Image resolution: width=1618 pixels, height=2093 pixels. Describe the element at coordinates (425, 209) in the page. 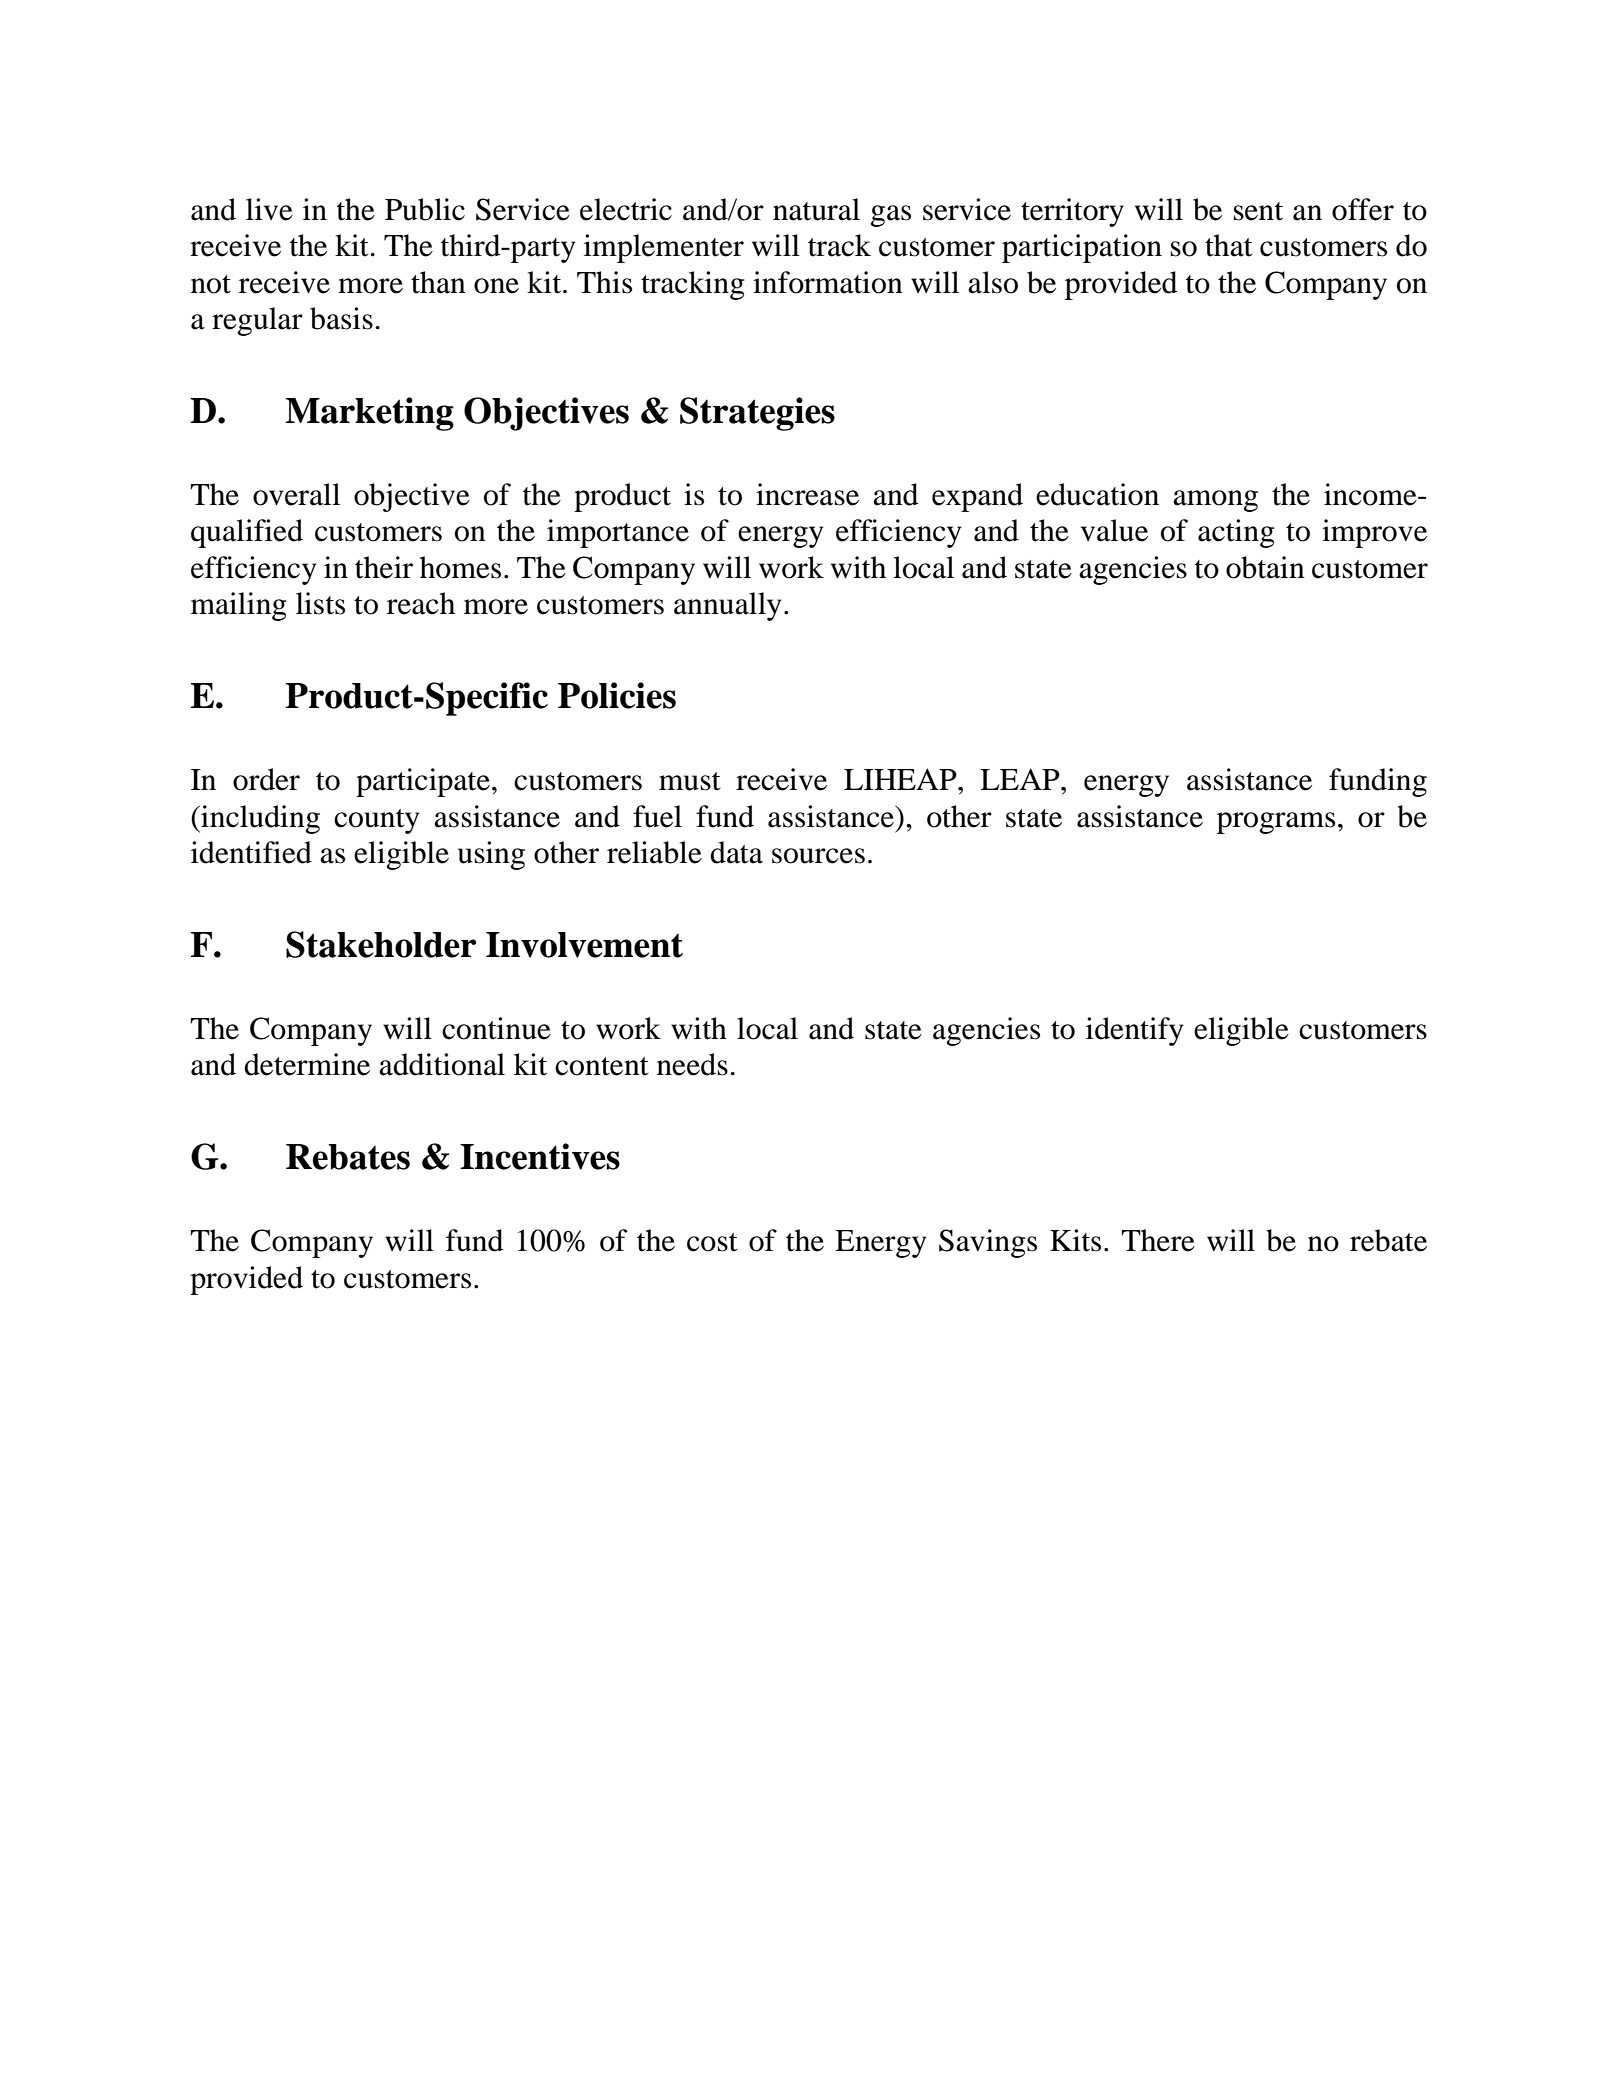

I see `Public` at that location.
